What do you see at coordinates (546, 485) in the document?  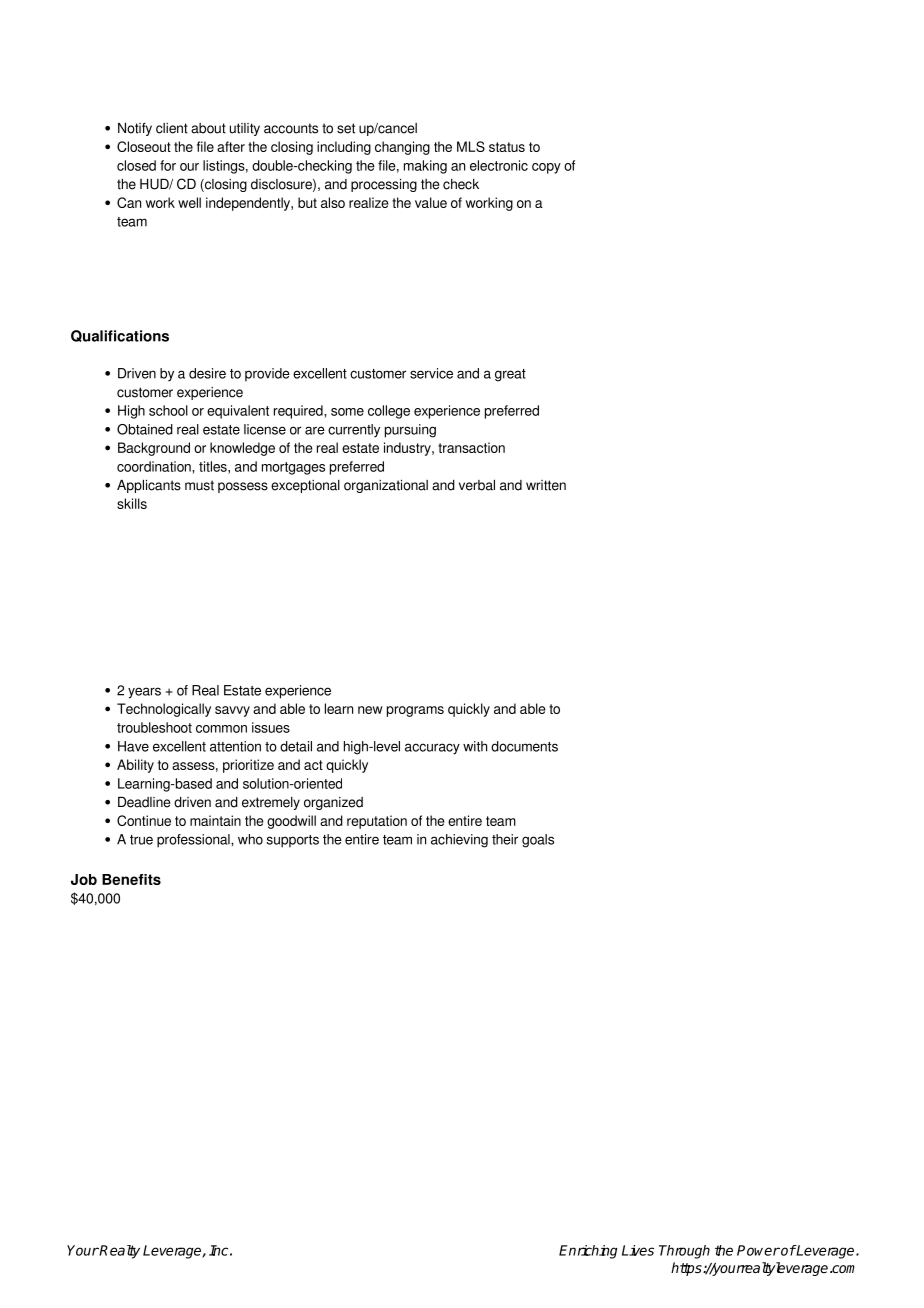 I see `written` at bounding box center [546, 485].
